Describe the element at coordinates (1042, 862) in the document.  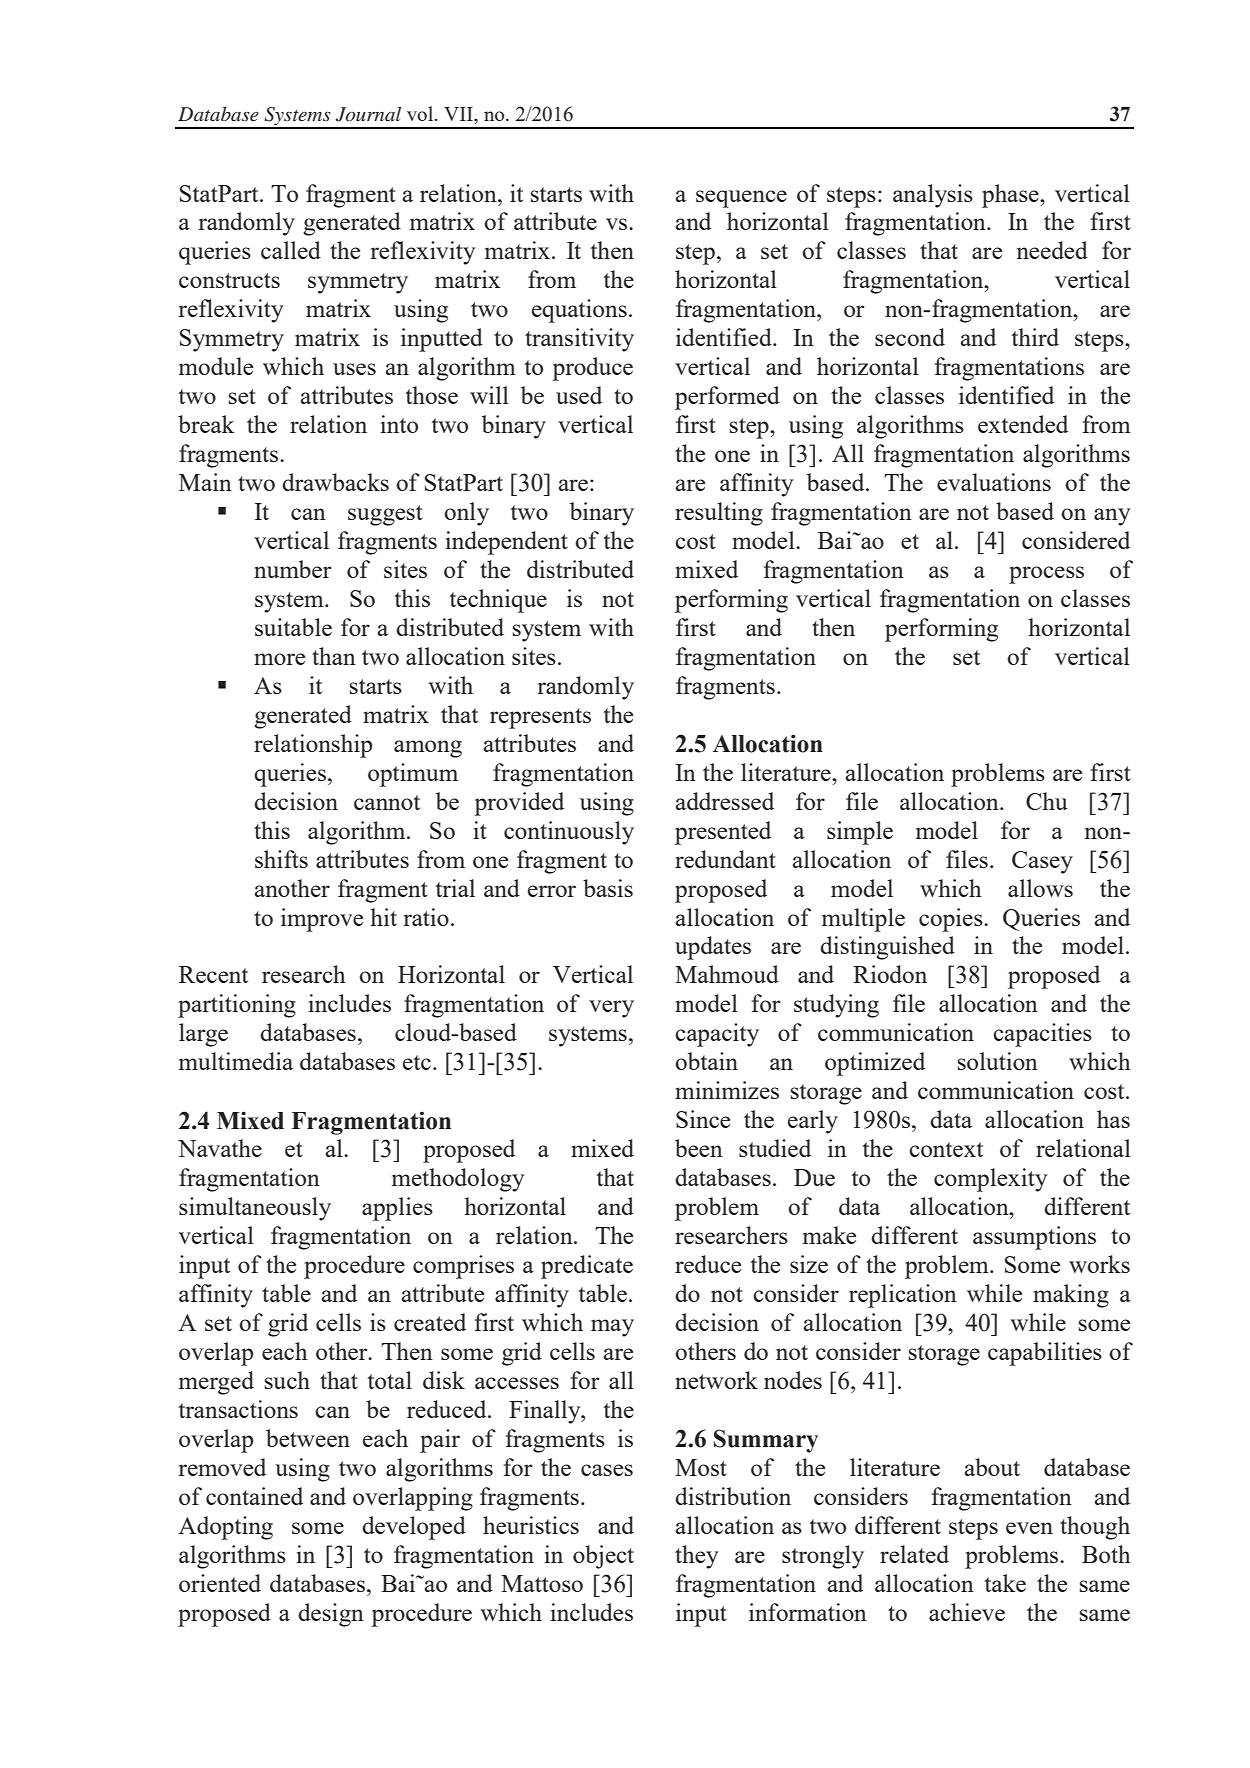
I see `Casey` at that location.
